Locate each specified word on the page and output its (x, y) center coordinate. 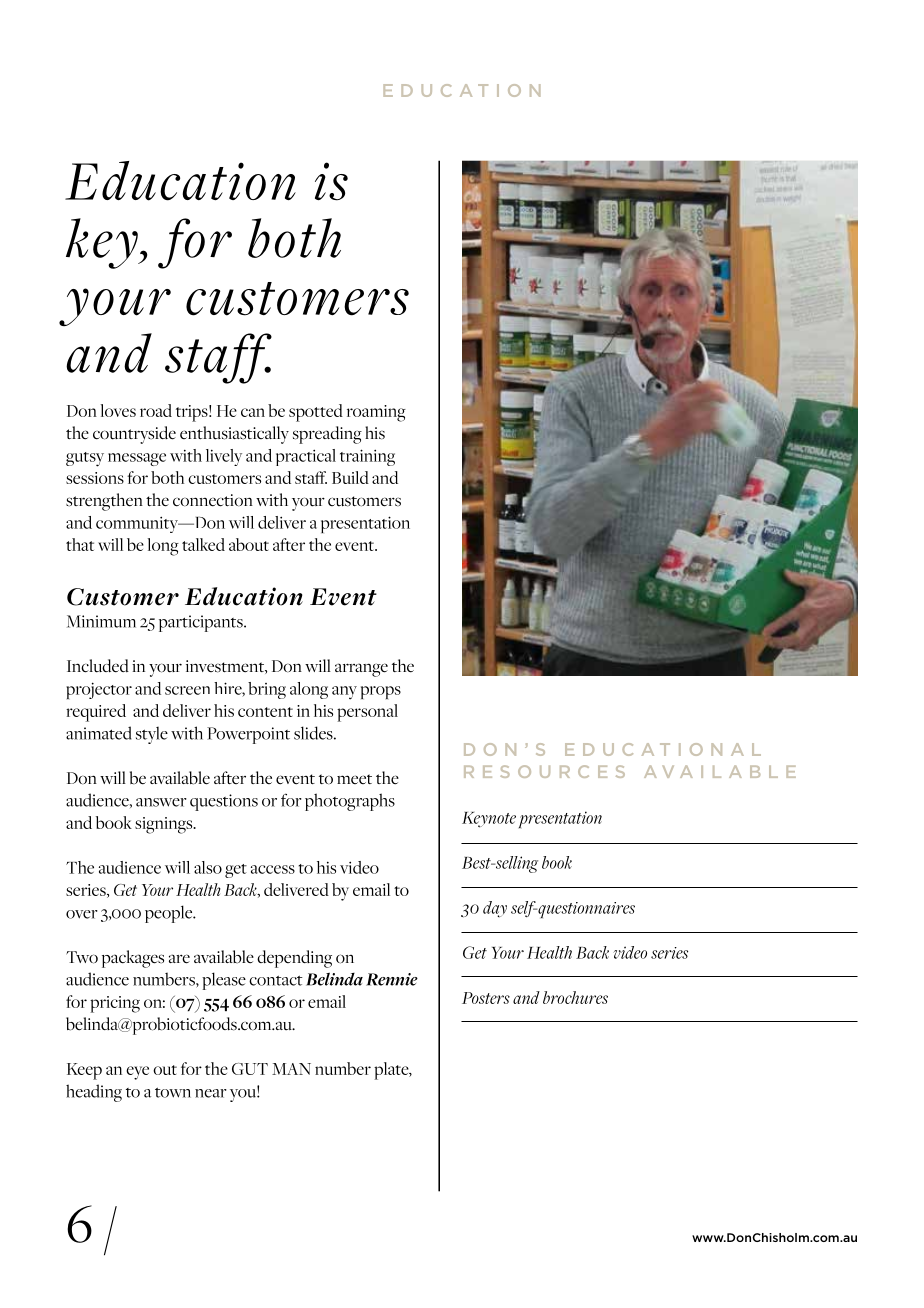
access (273, 869)
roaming (376, 413)
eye (137, 1073)
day (495, 909)
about (249, 544)
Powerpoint (248, 735)
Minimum (101, 621)
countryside (134, 435)
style (152, 735)
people (170, 914)
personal (367, 713)
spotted (316, 413)
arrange (361, 670)
